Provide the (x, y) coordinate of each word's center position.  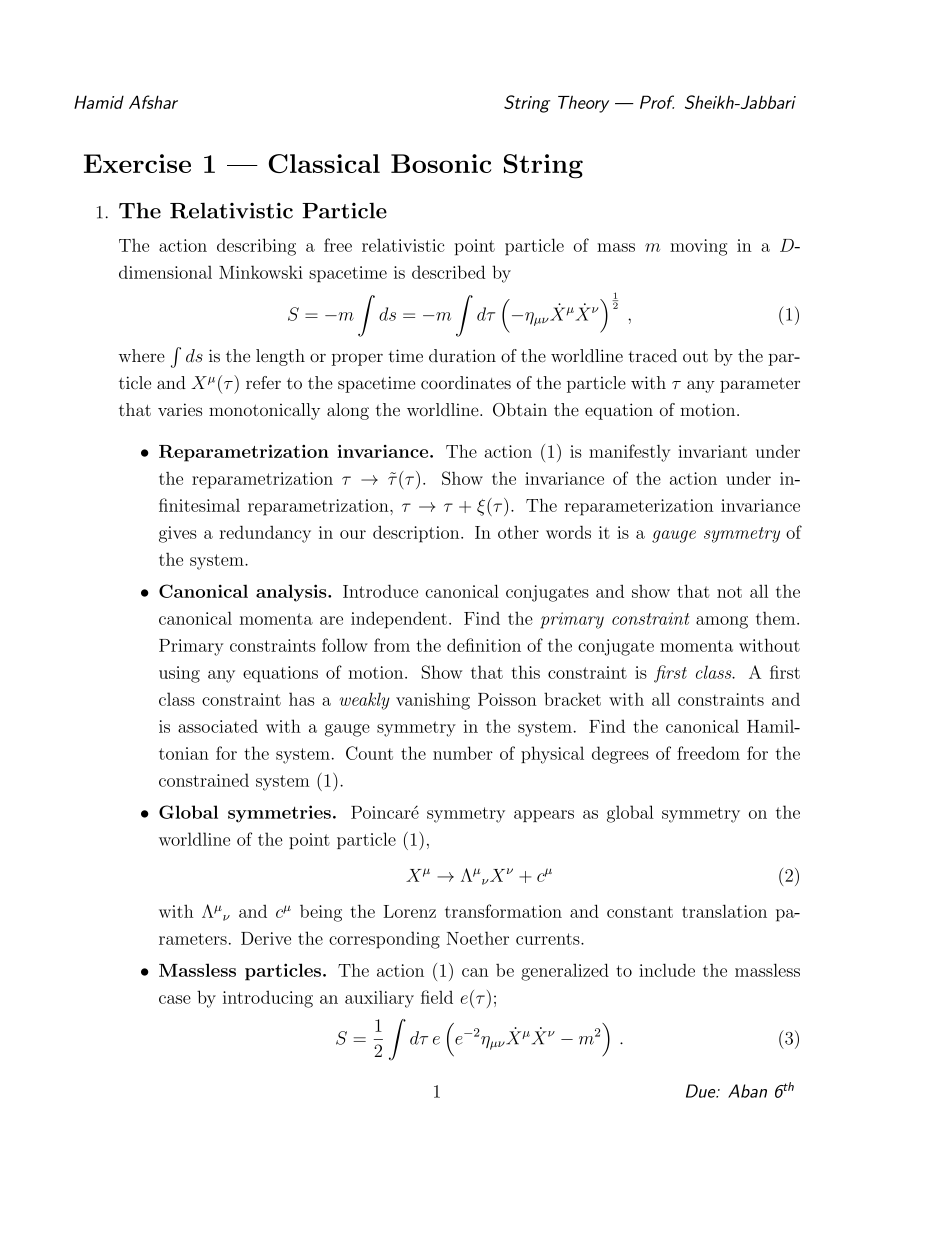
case (175, 999)
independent (399, 620)
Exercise (137, 163)
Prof (657, 102)
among (722, 622)
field (437, 997)
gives (178, 534)
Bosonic (441, 163)
